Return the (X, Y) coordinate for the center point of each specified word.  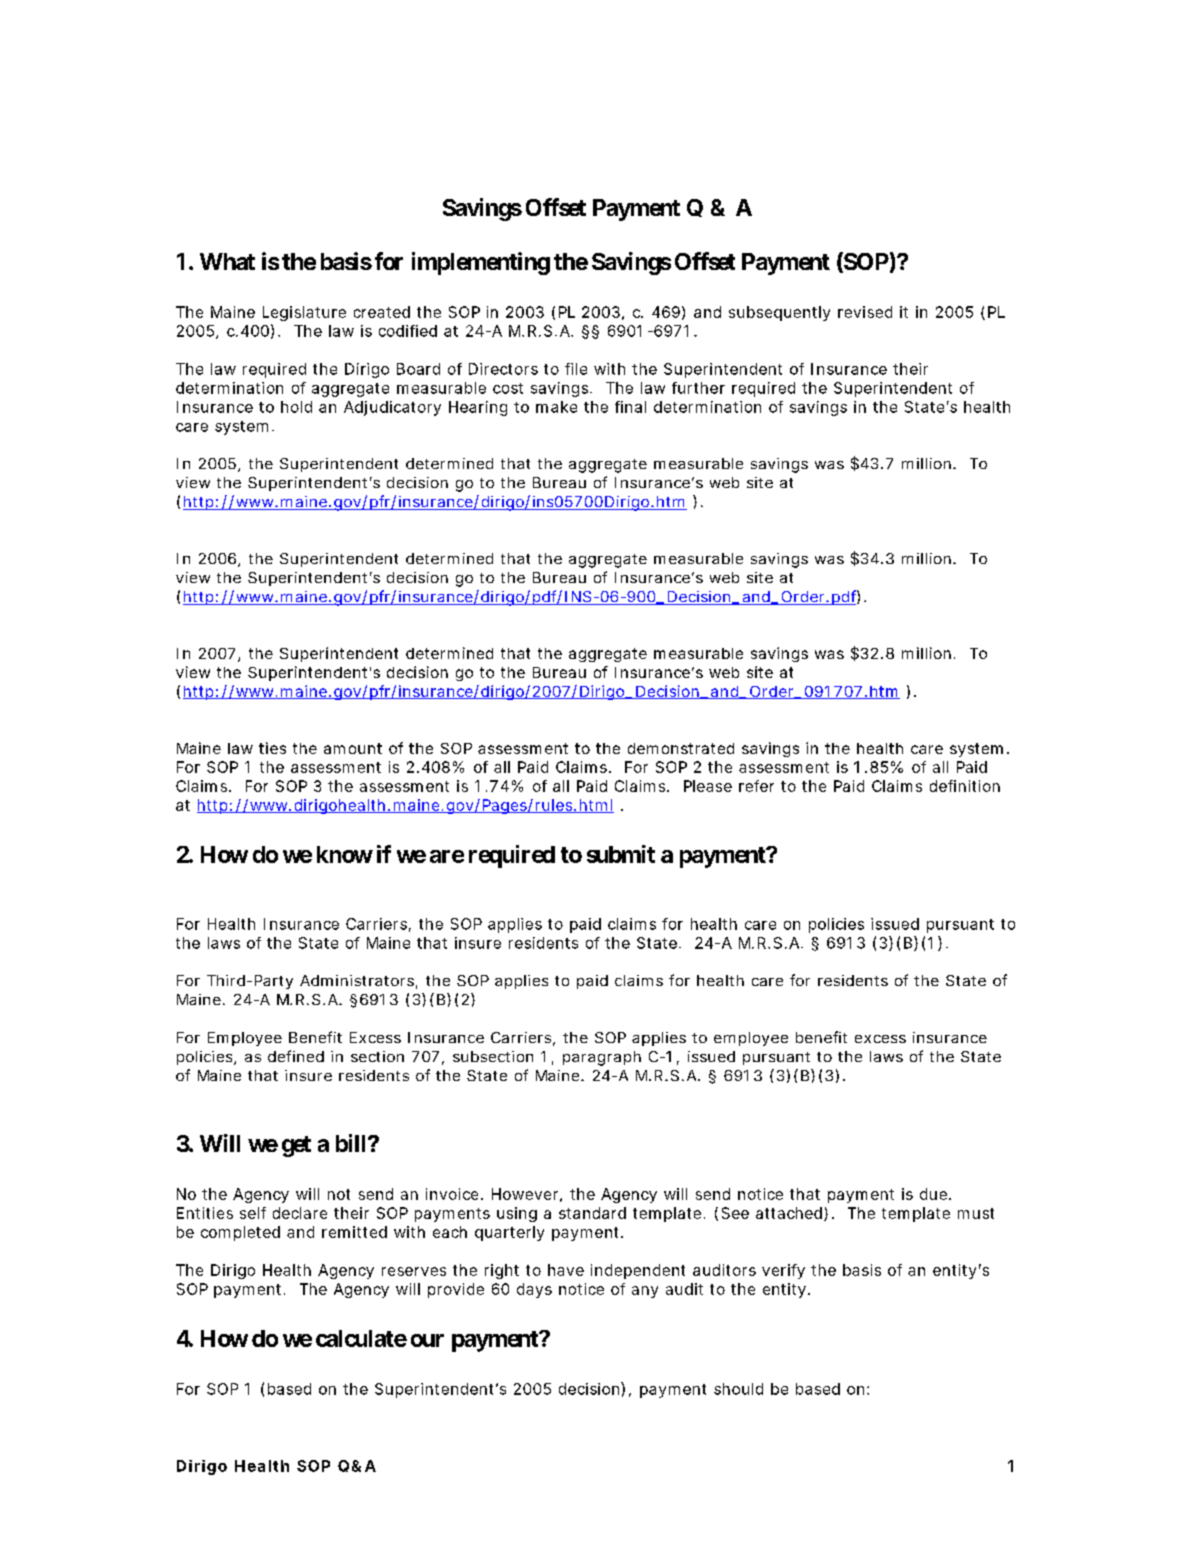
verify (783, 1271)
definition (965, 786)
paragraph (602, 1058)
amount (353, 748)
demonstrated (681, 748)
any (645, 1292)
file (576, 369)
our (427, 1340)
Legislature (304, 313)
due (933, 1194)
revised (865, 312)
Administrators (357, 980)
